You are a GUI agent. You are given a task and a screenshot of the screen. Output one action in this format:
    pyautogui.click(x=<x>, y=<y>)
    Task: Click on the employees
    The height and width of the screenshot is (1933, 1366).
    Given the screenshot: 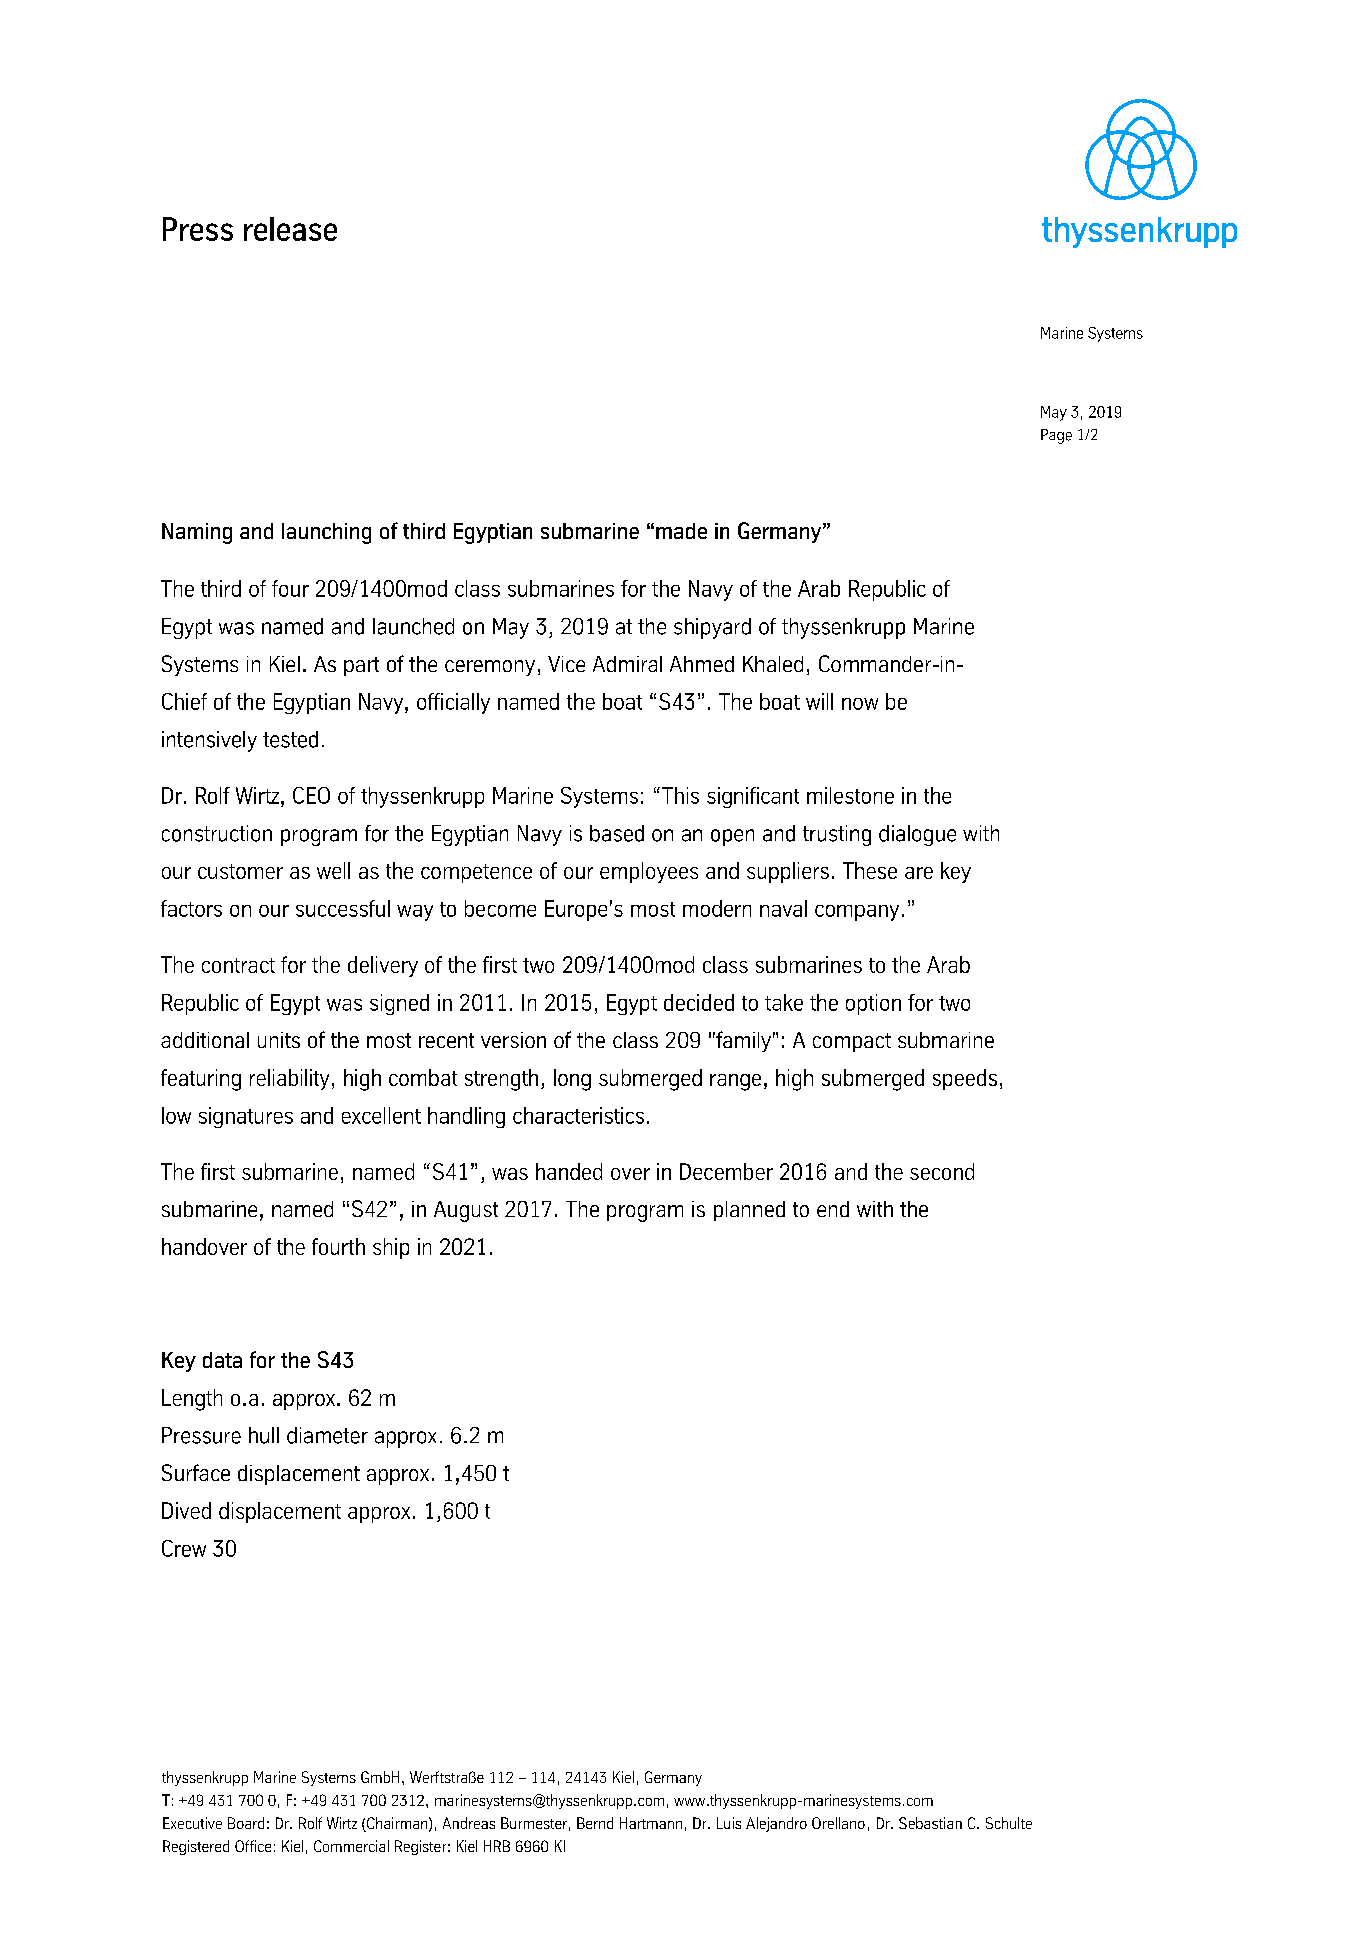 What is the action you would take?
    pyautogui.click(x=649, y=872)
